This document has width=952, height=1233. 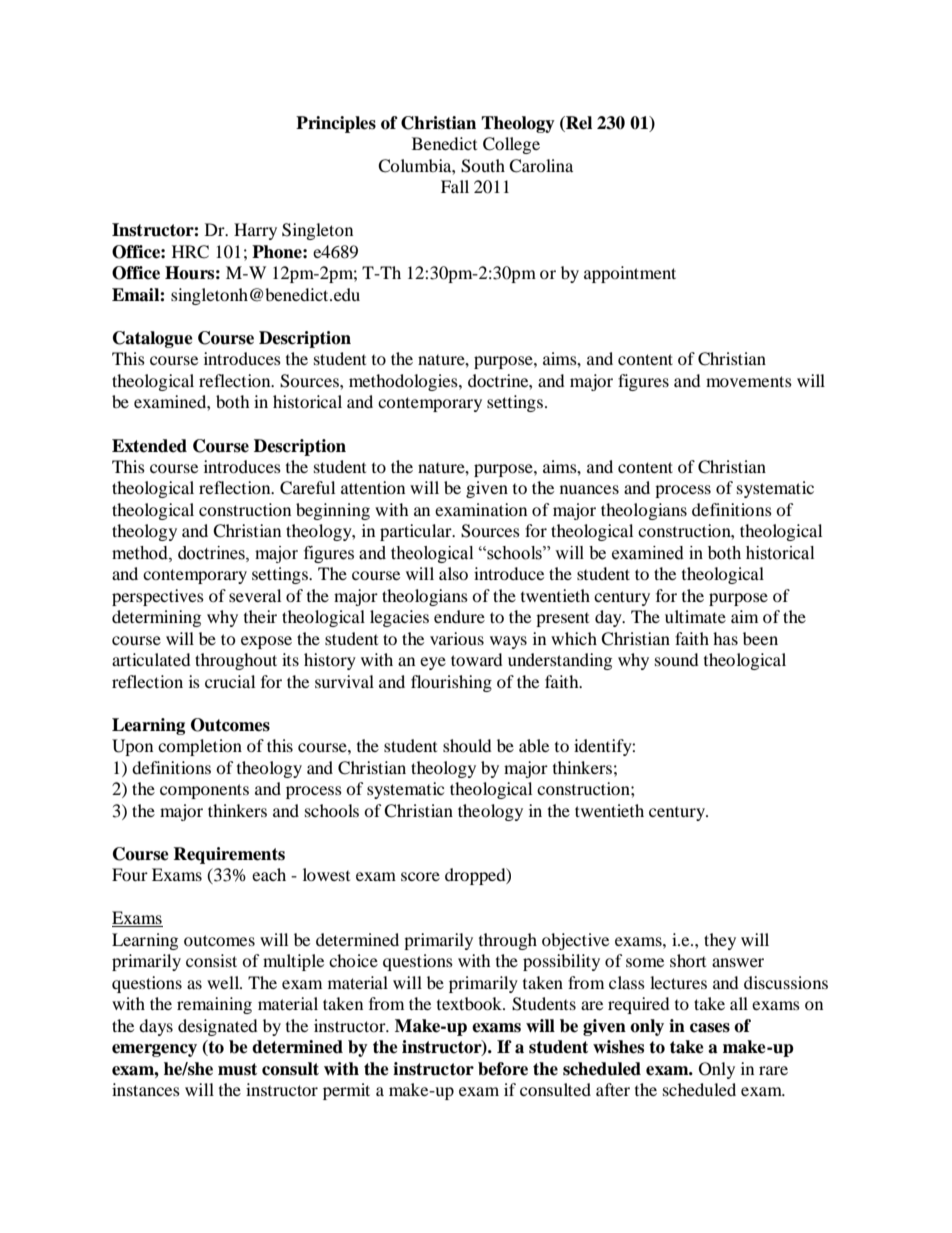 What do you see at coordinates (503, 1069) in the document?
I see `before` at bounding box center [503, 1069].
